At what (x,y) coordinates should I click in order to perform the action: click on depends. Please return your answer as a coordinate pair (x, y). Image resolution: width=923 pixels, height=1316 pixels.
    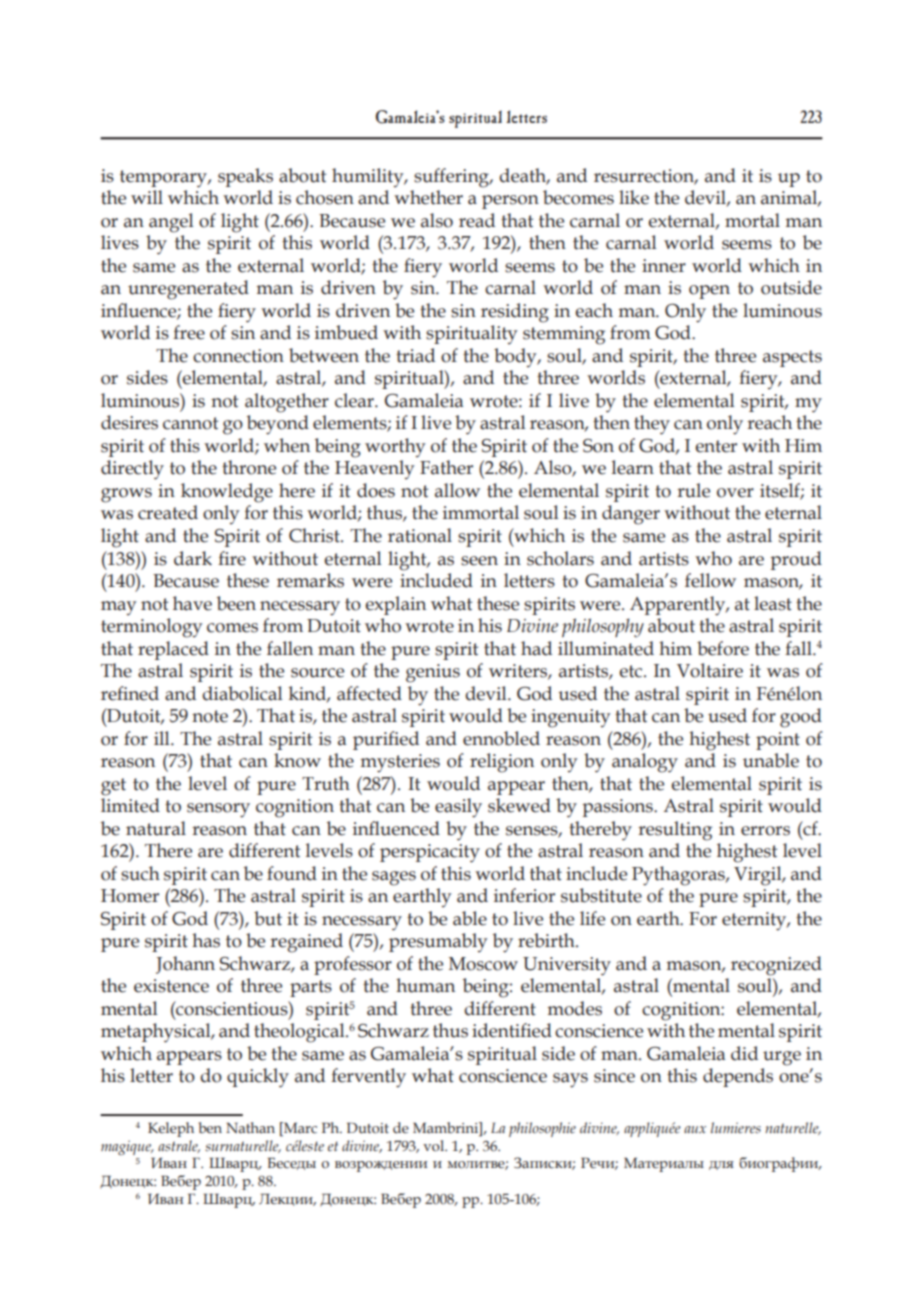
    Looking at the image, I should click on (738, 1077).
